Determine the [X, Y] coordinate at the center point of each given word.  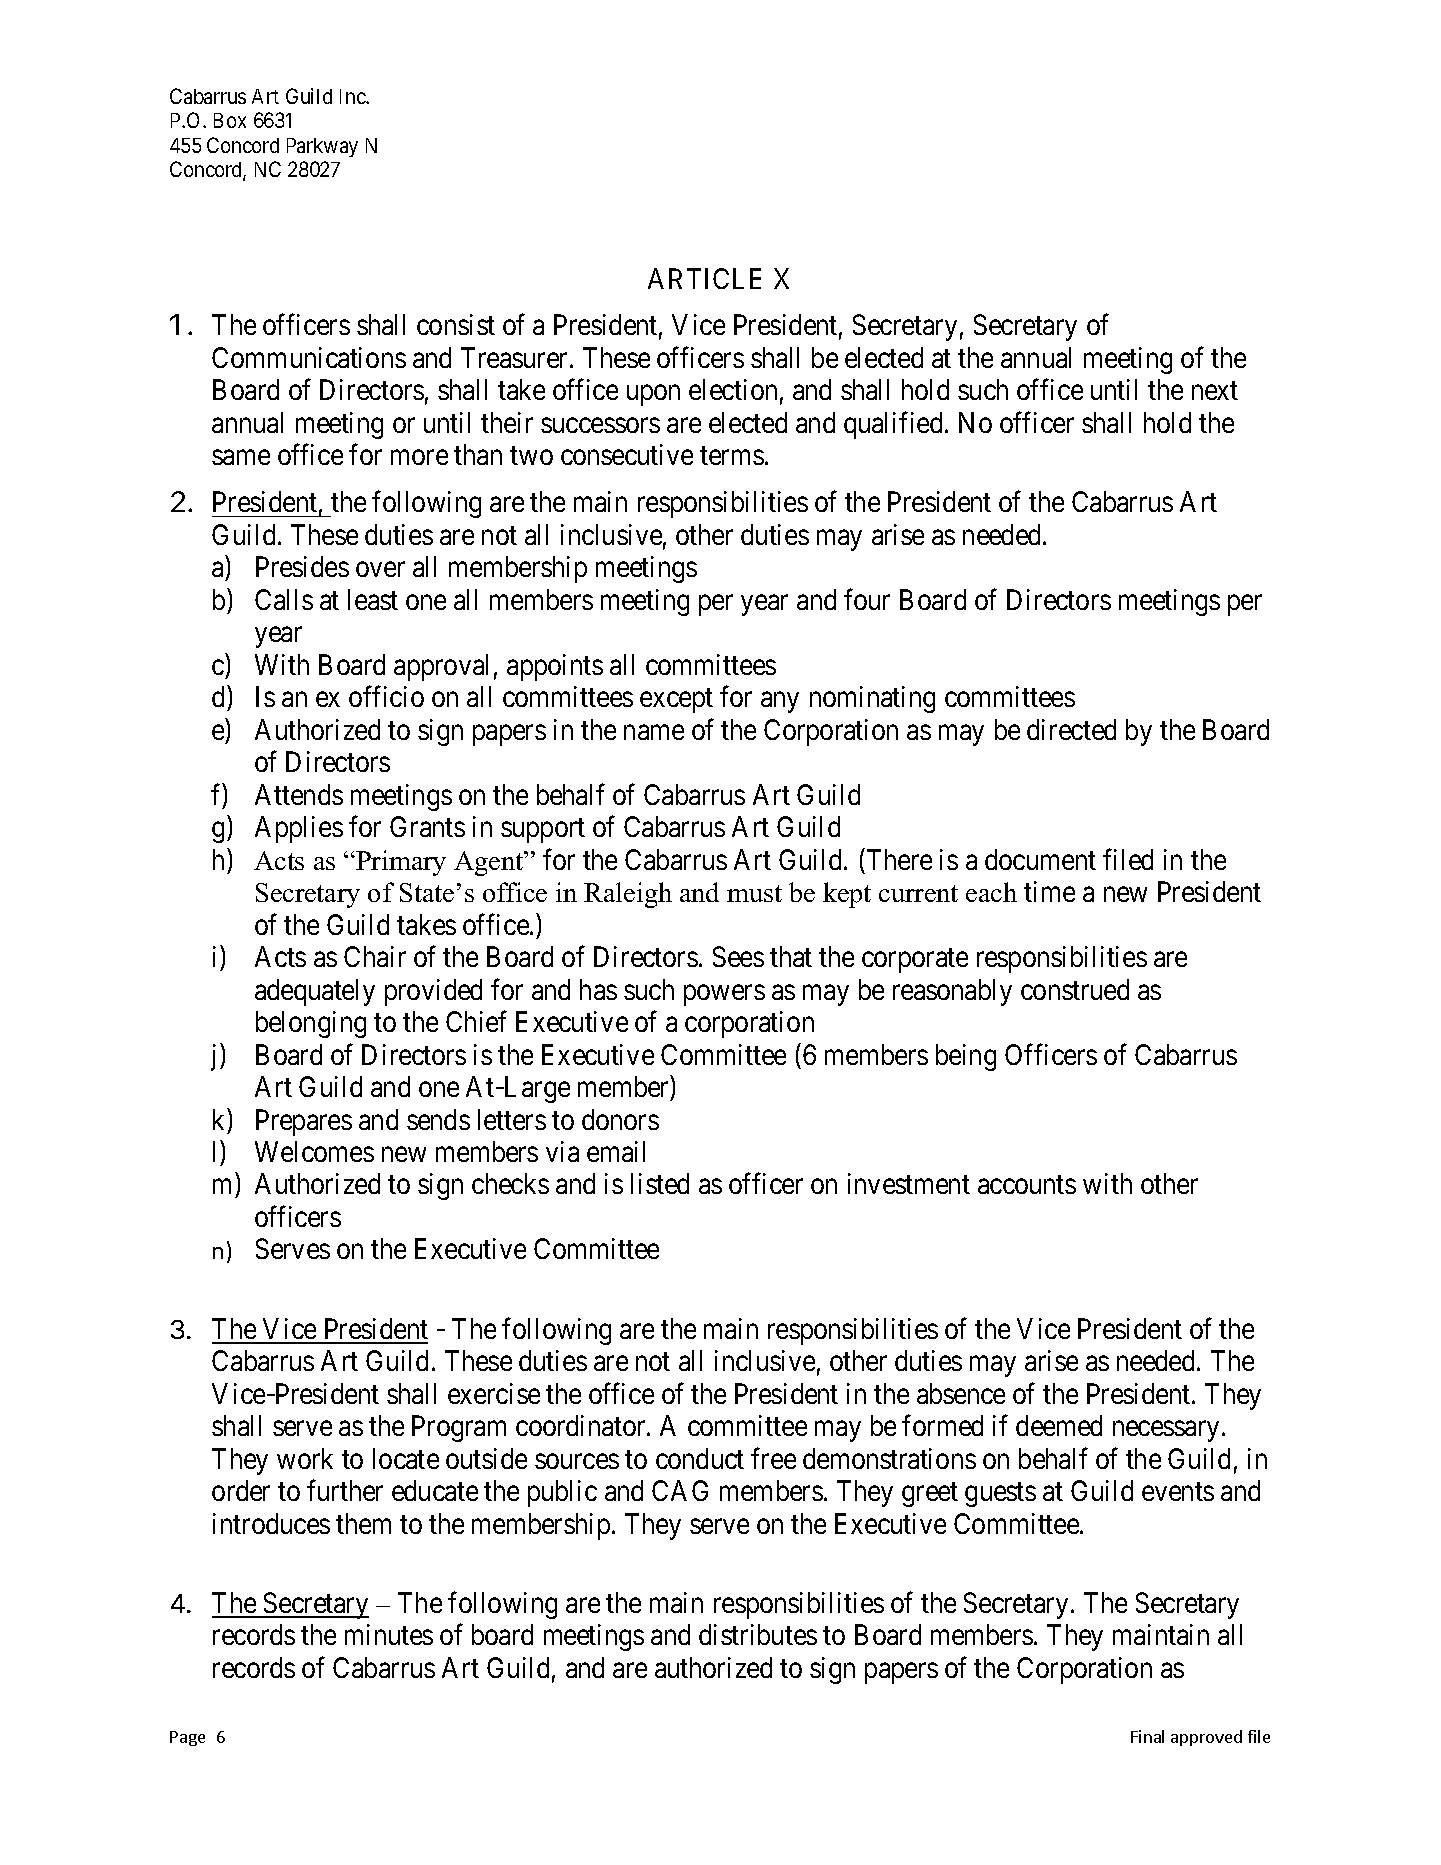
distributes [758, 1634]
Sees [738, 956]
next [1215, 391]
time [1049, 891]
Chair [375, 956]
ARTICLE [704, 278]
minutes [389, 1634]
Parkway [322, 147]
